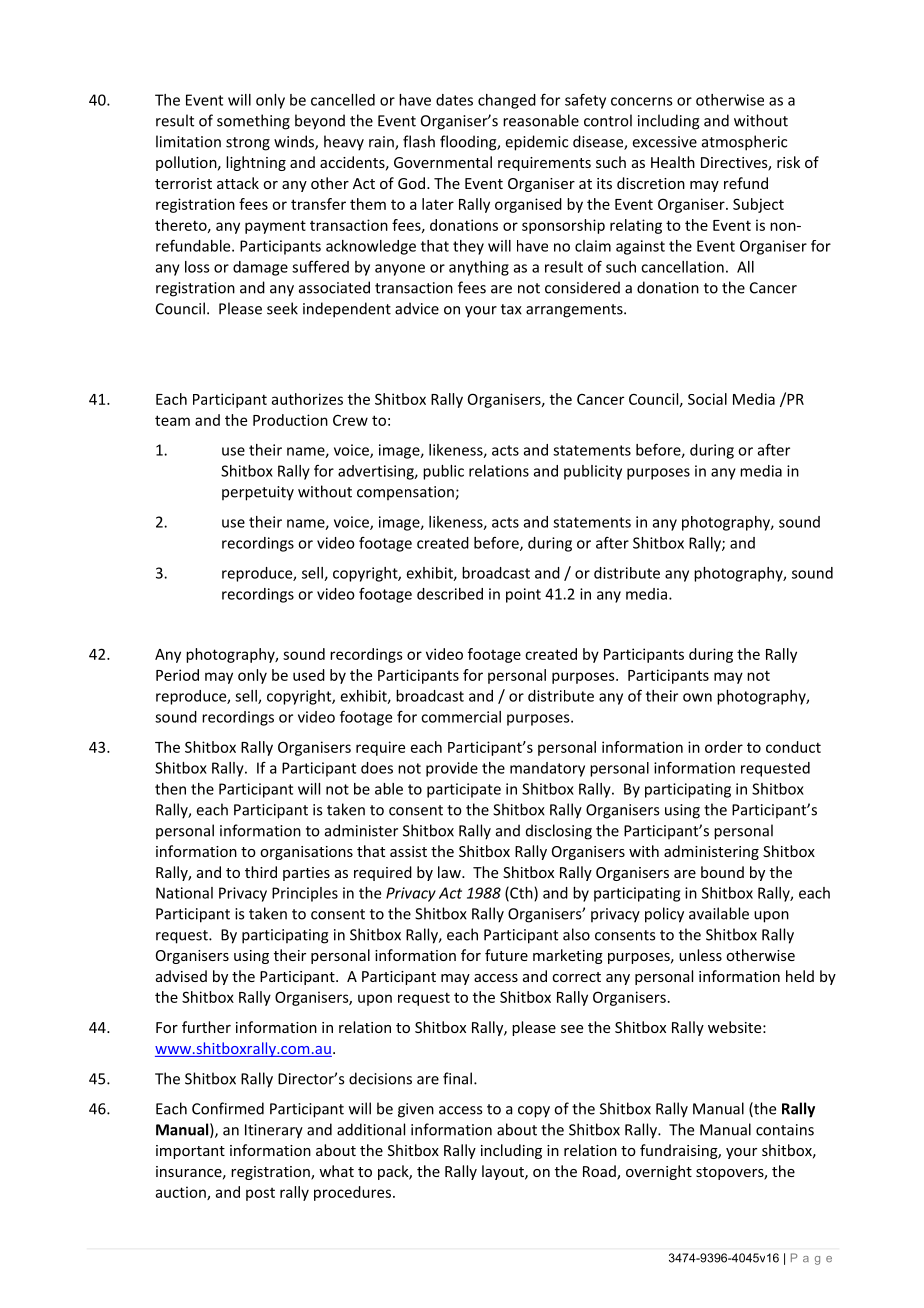  I want to click on described, so click(450, 594).
